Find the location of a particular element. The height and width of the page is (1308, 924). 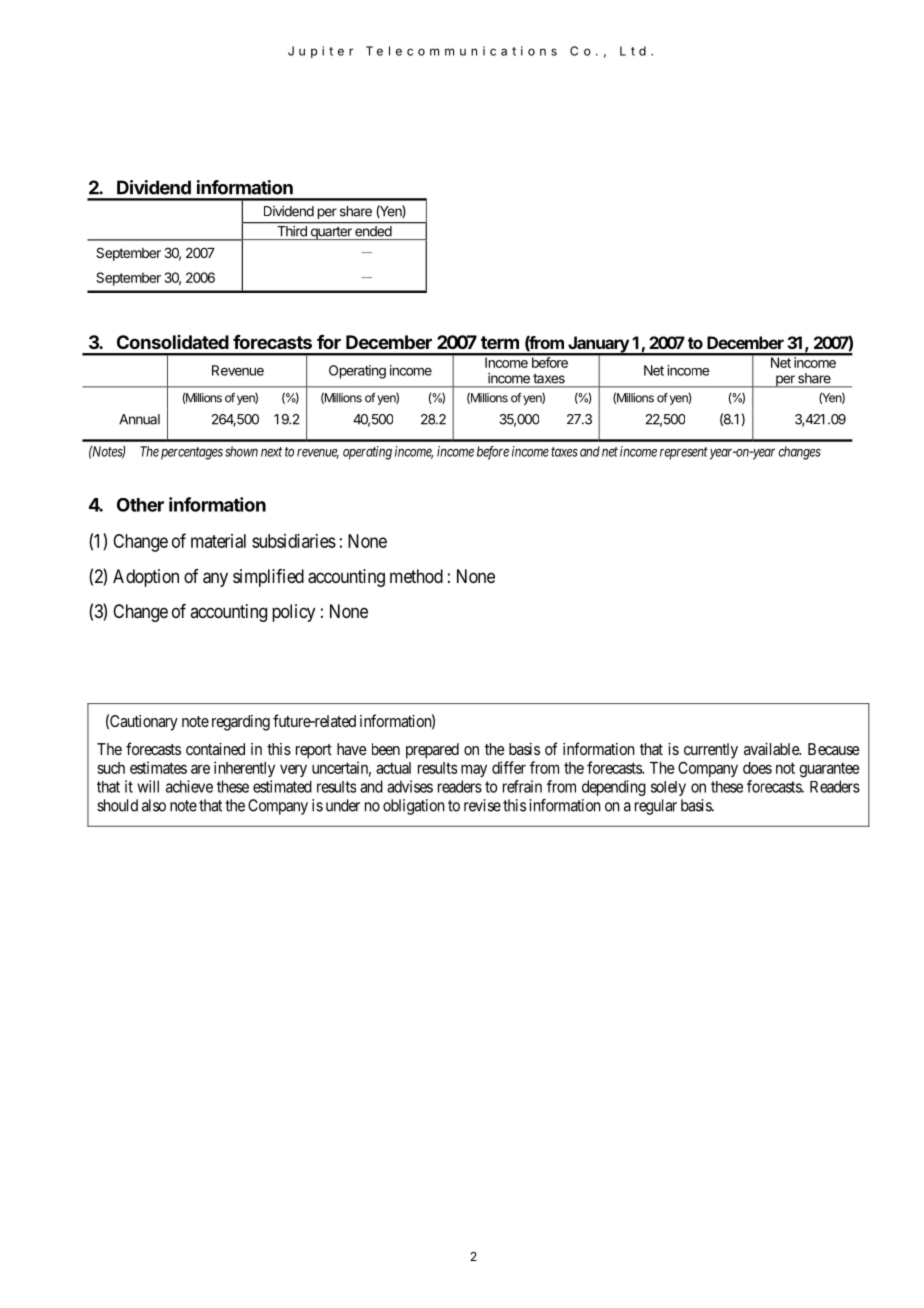

Consolidated is located at coordinates (173, 342).
